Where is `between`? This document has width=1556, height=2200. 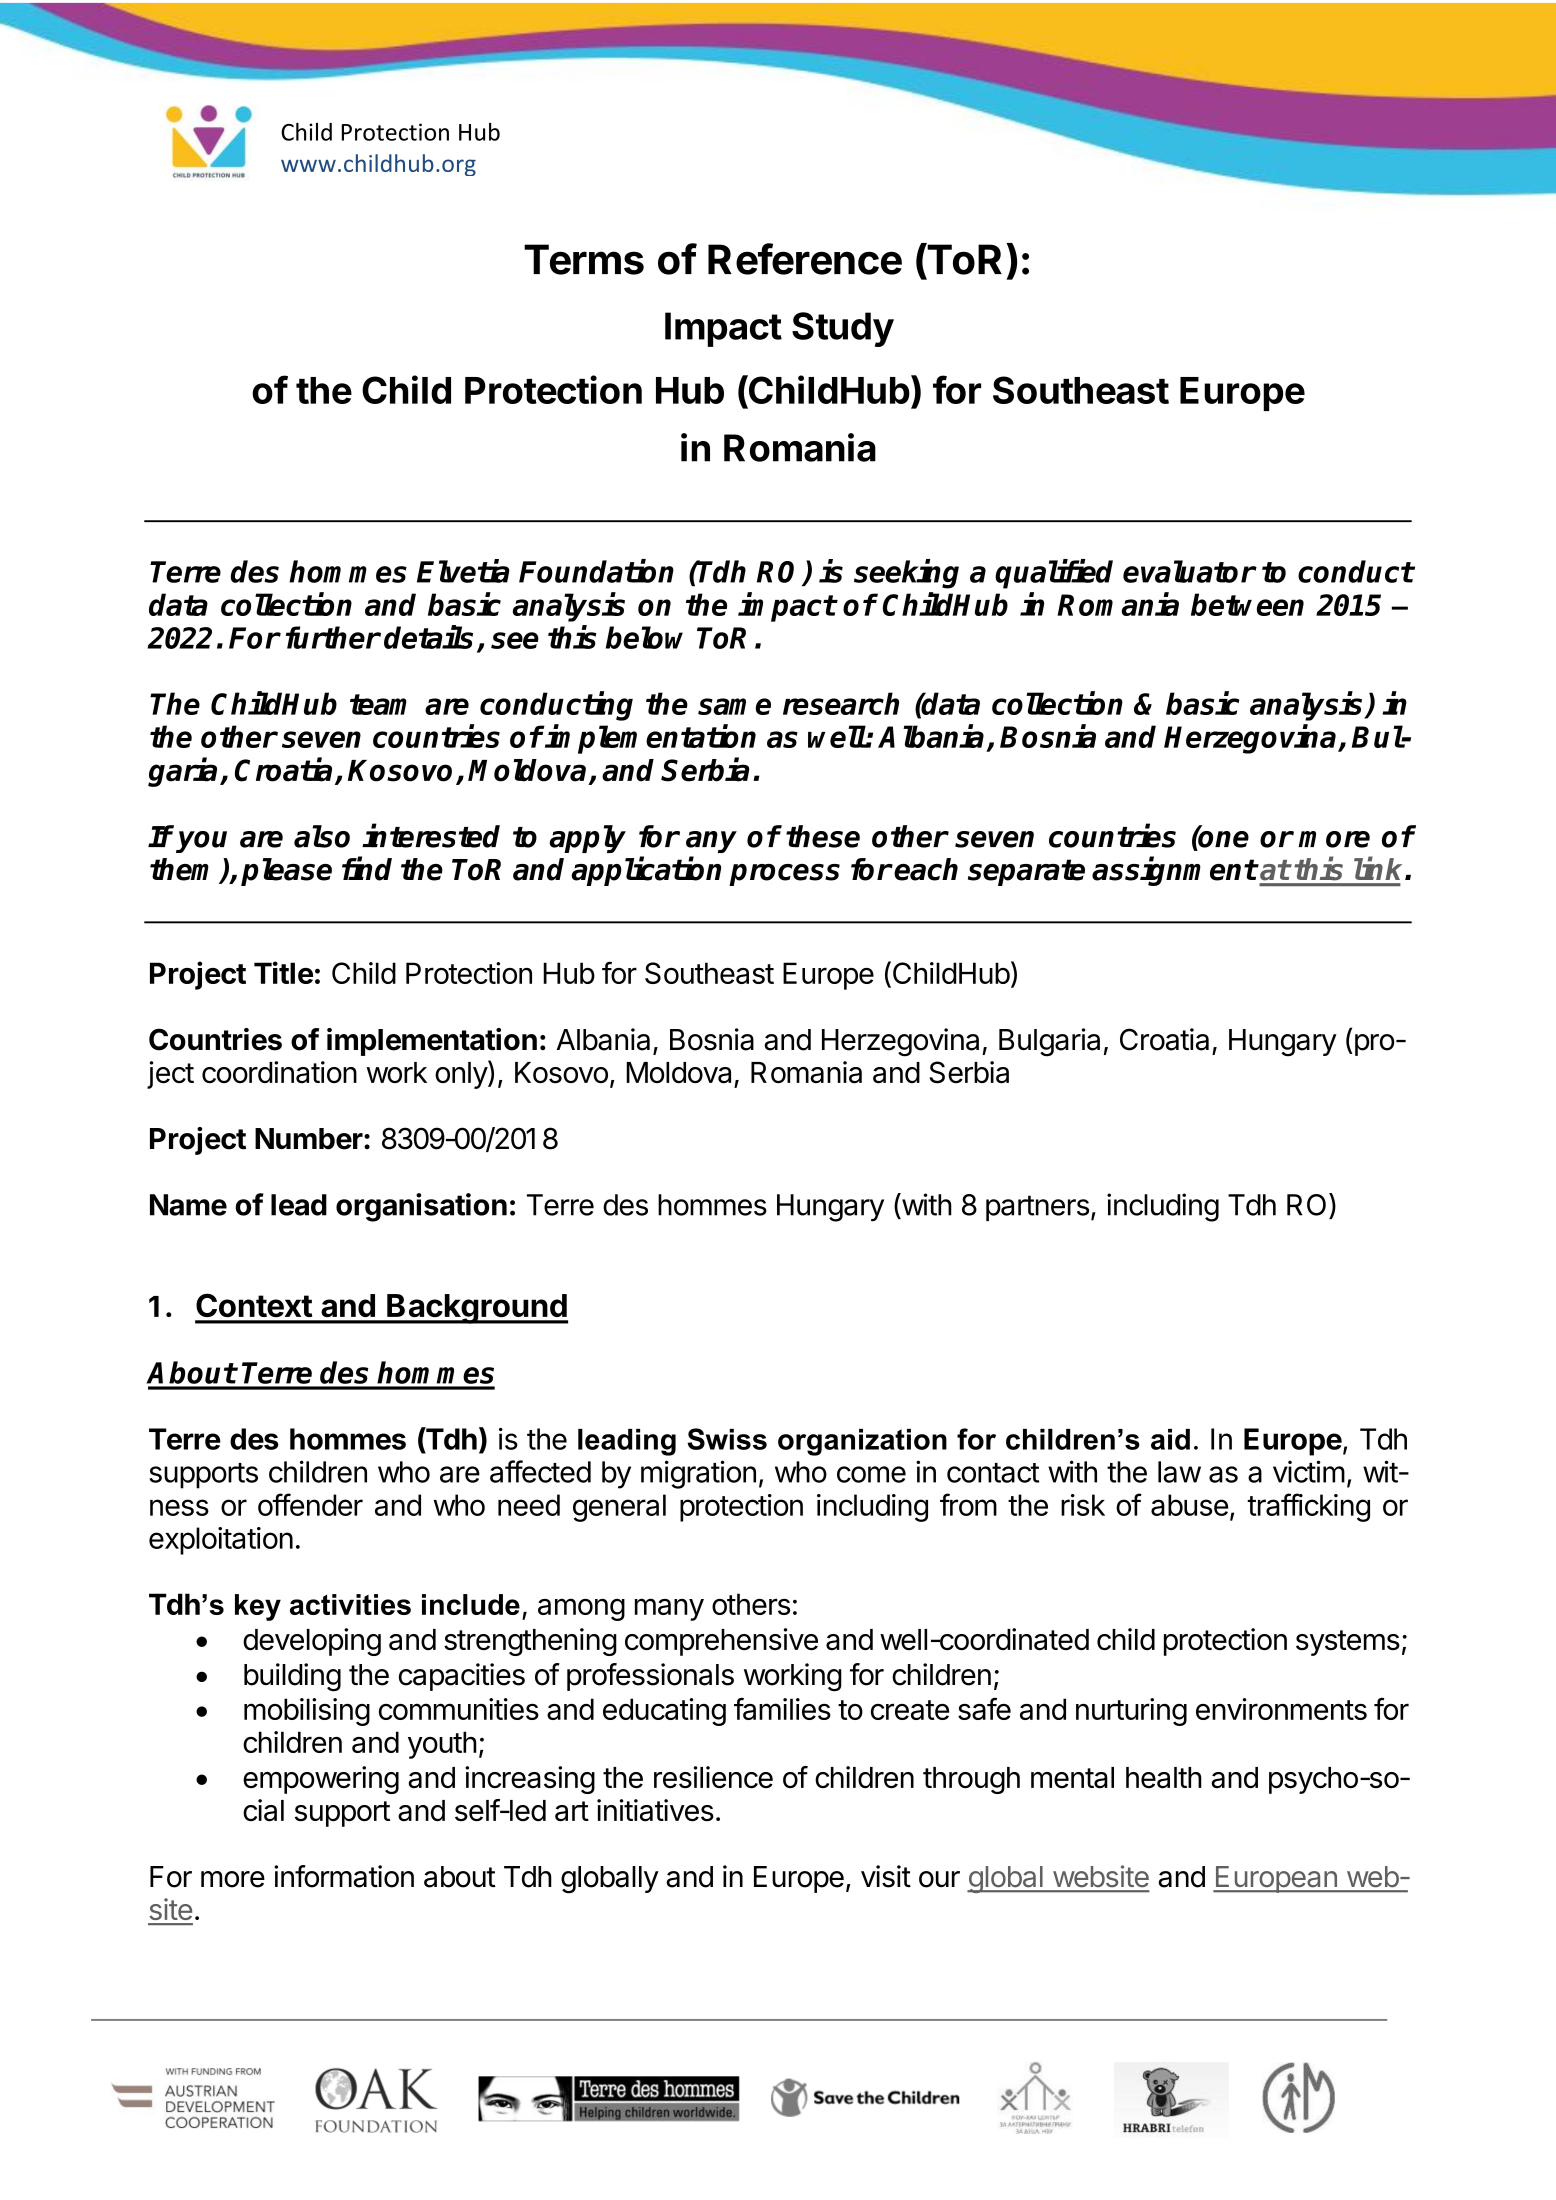 between is located at coordinates (1247, 604).
